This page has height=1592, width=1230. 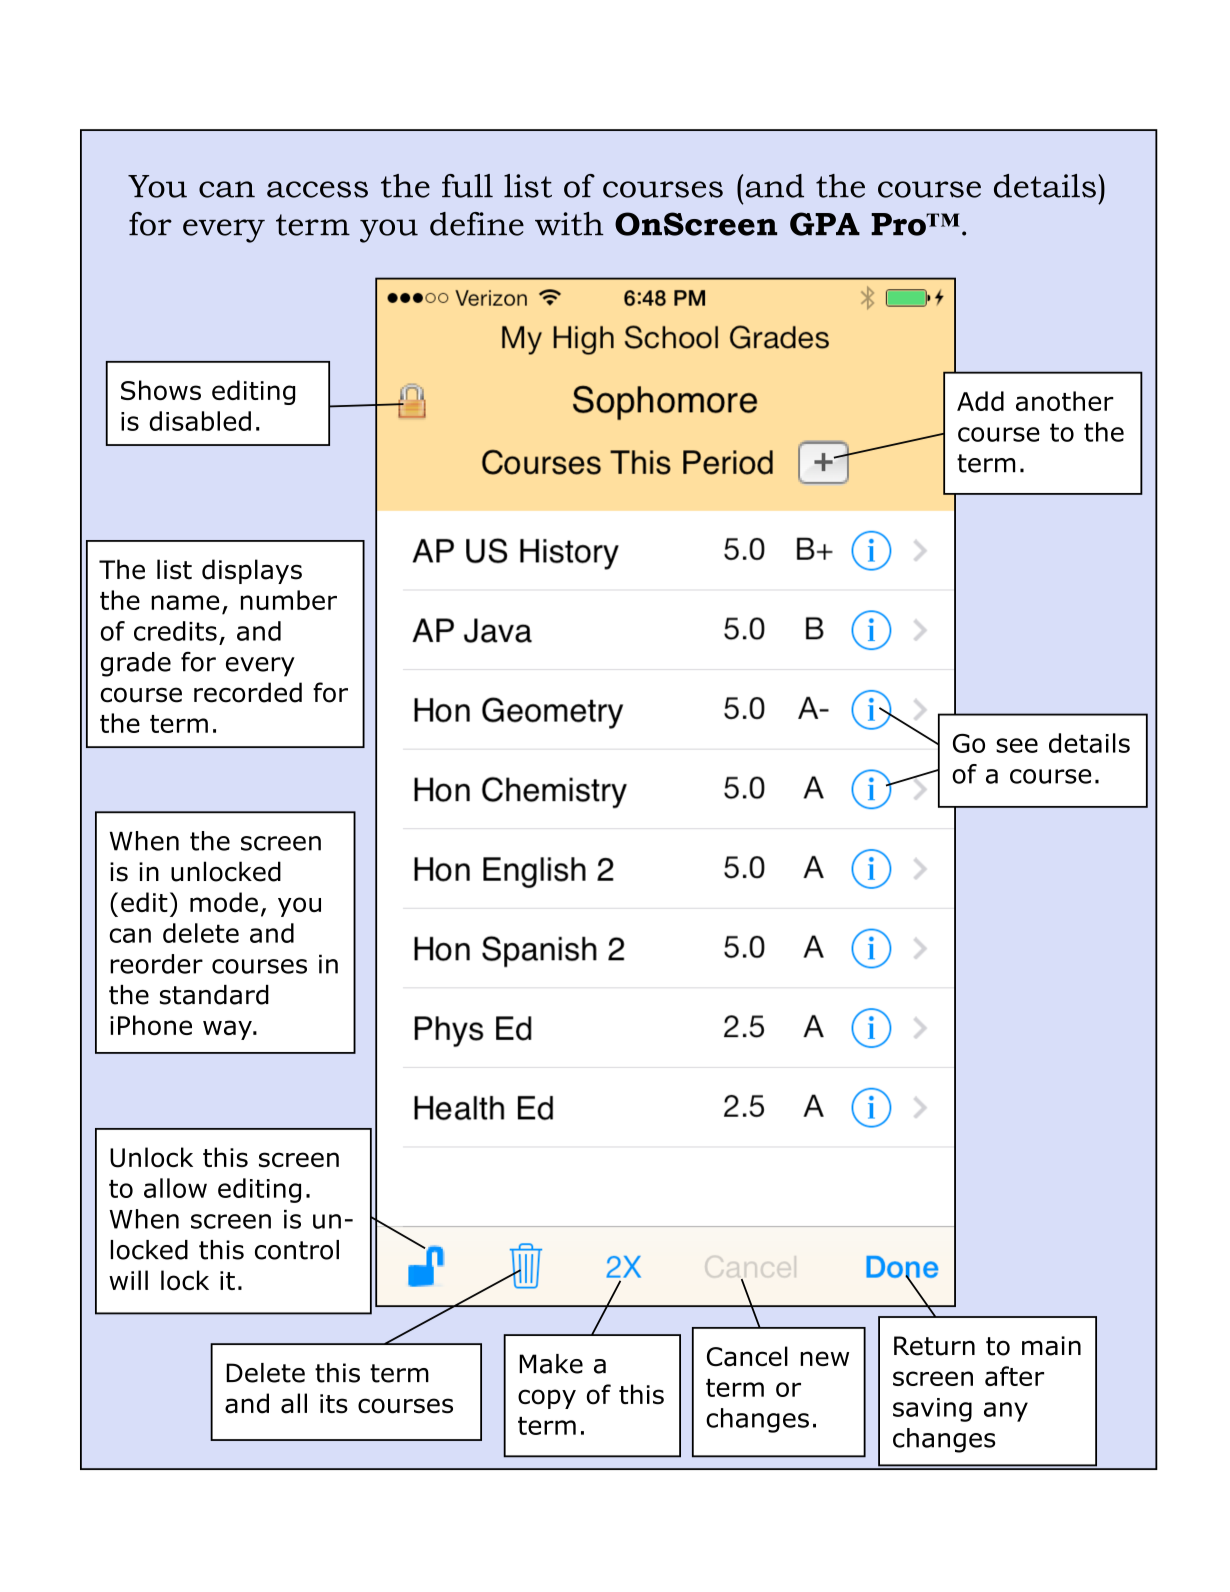 What do you see at coordinates (899, 224) in the page?
I see `Pro` at bounding box center [899, 224].
